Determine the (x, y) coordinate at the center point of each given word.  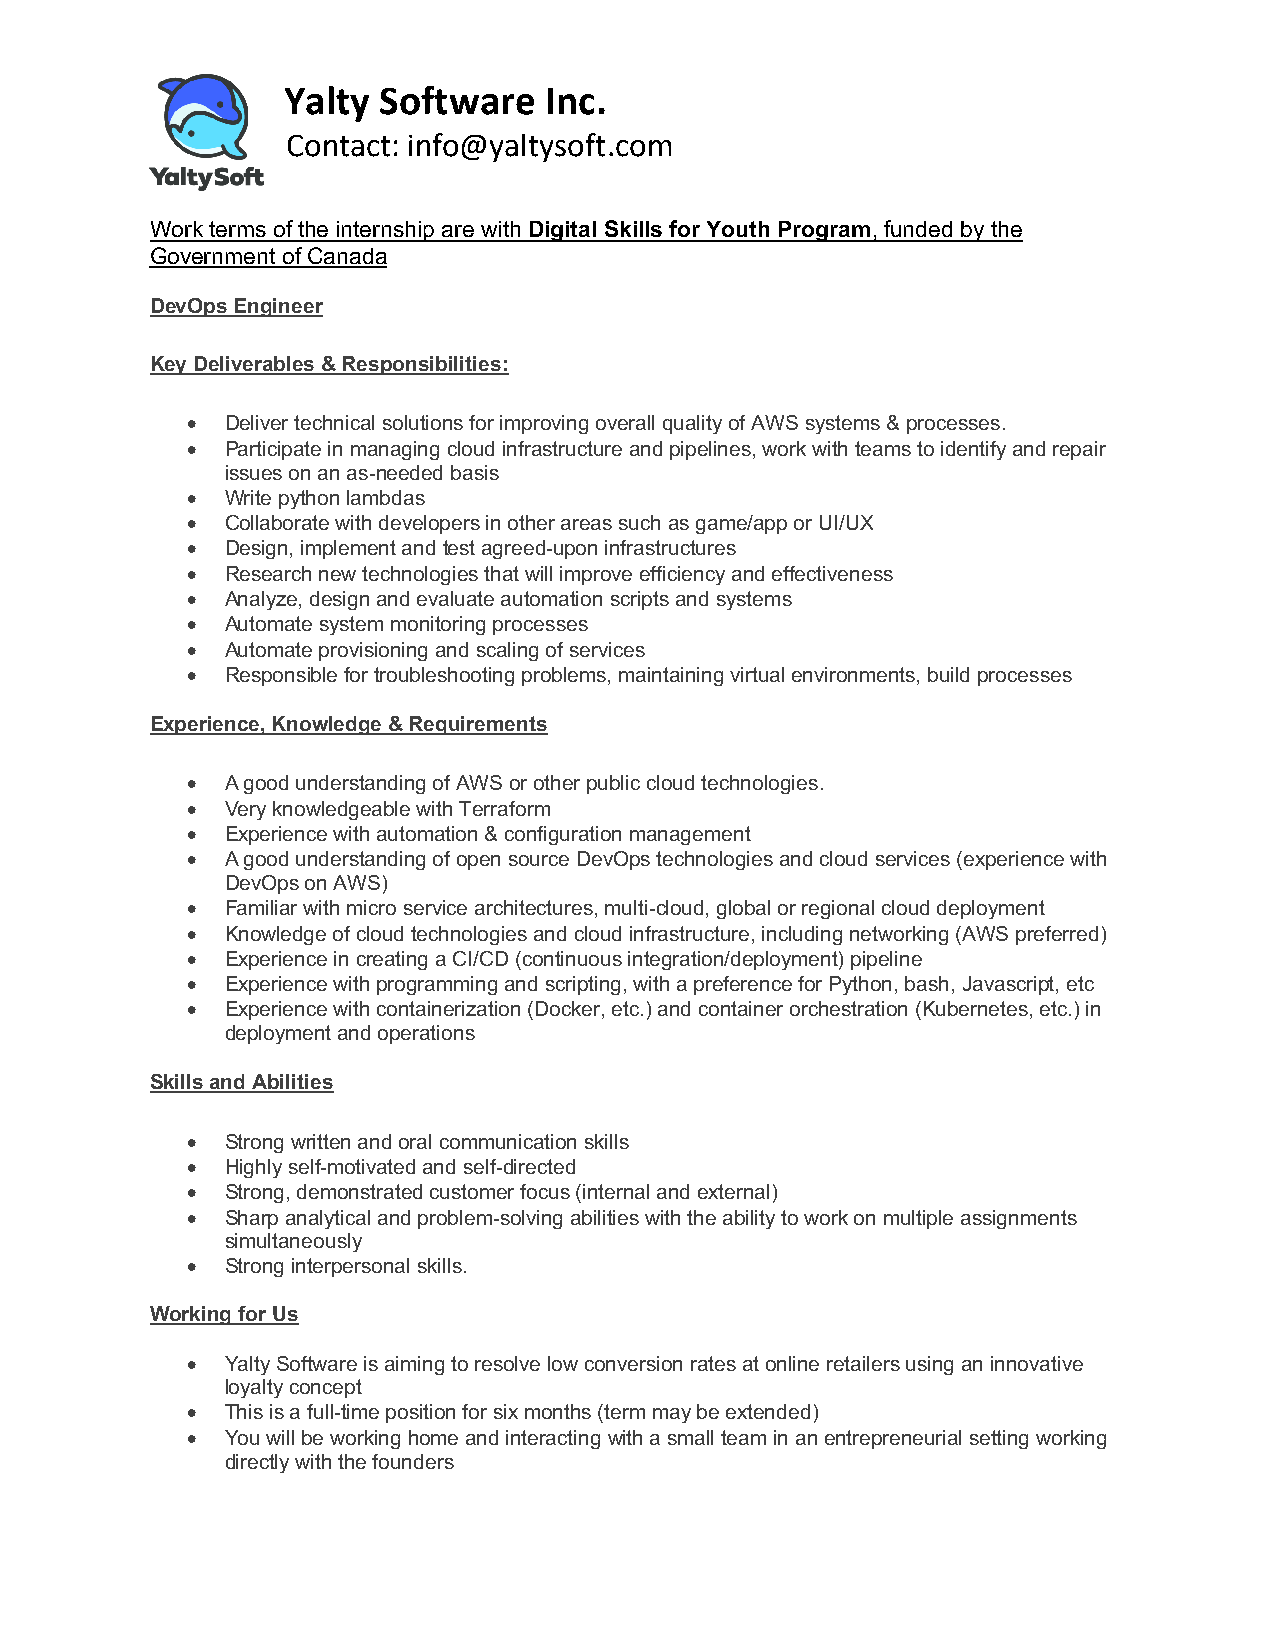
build (948, 674)
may (672, 1415)
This (244, 1411)
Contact (339, 146)
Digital (563, 231)
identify (973, 450)
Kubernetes (976, 1008)
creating (392, 960)
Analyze (262, 600)
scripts (640, 600)
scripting (583, 985)
